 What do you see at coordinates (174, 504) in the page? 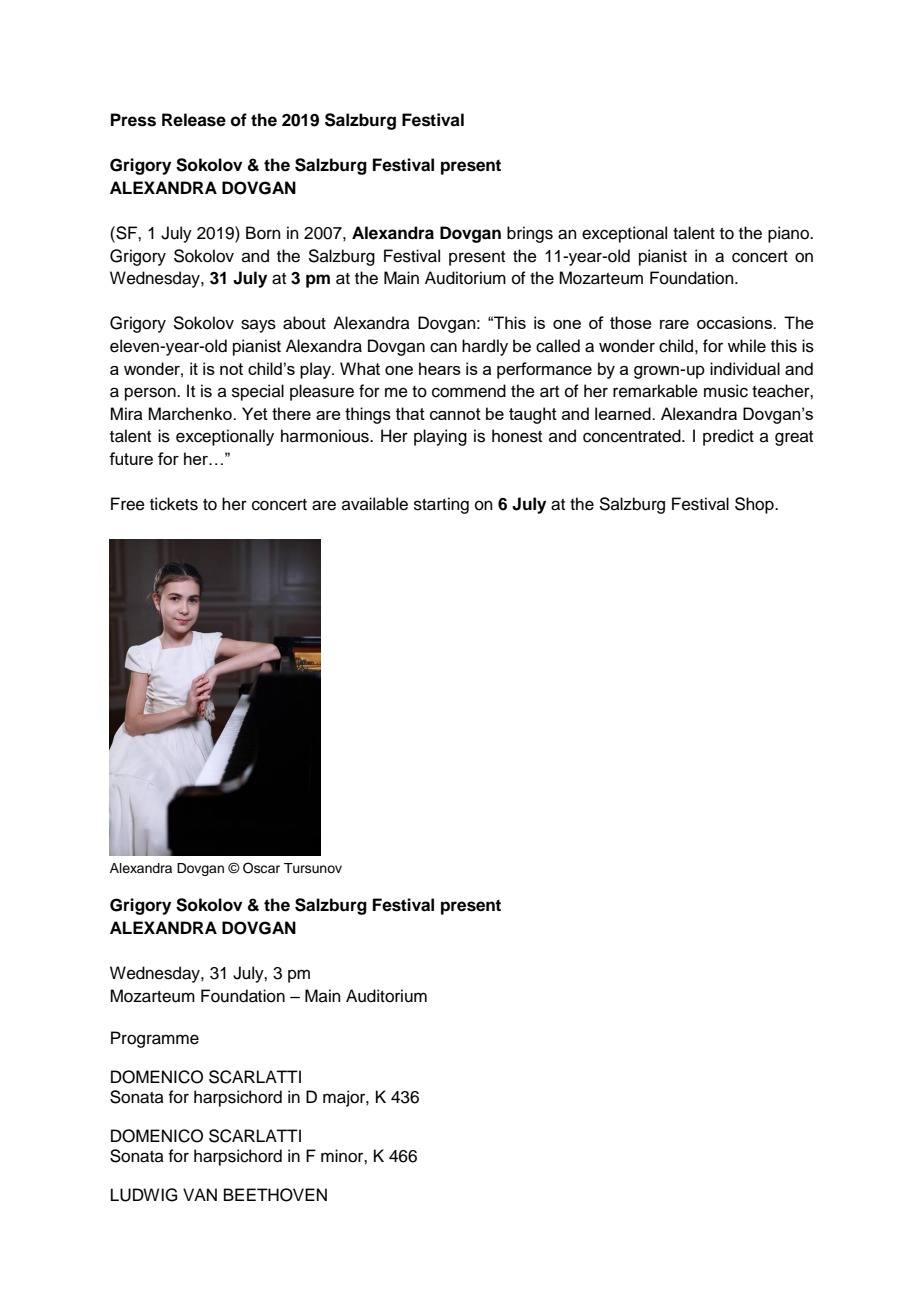
I see `tickets` at bounding box center [174, 504].
